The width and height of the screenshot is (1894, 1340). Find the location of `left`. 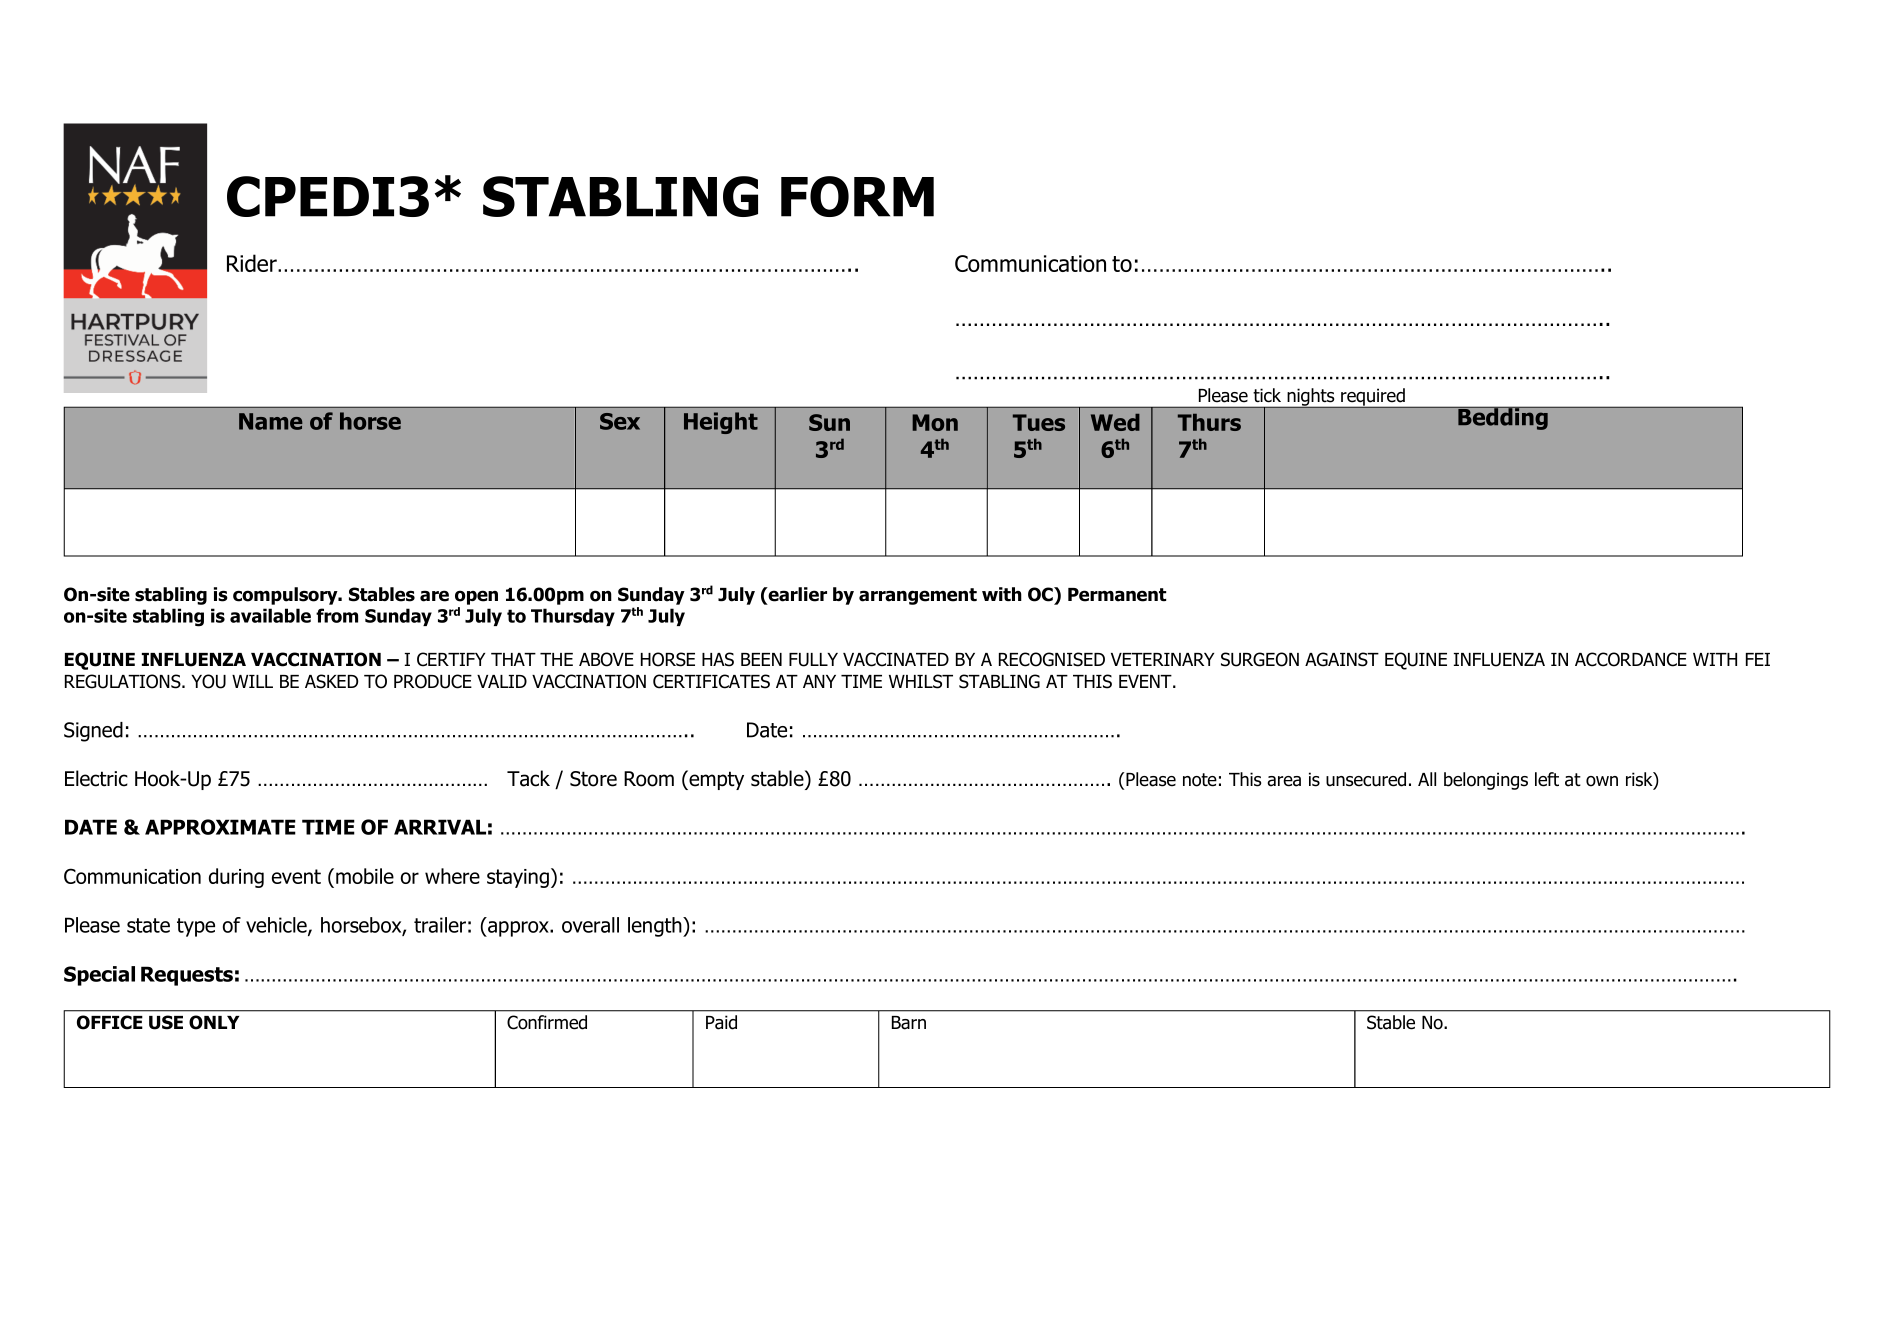

left is located at coordinates (1547, 779).
